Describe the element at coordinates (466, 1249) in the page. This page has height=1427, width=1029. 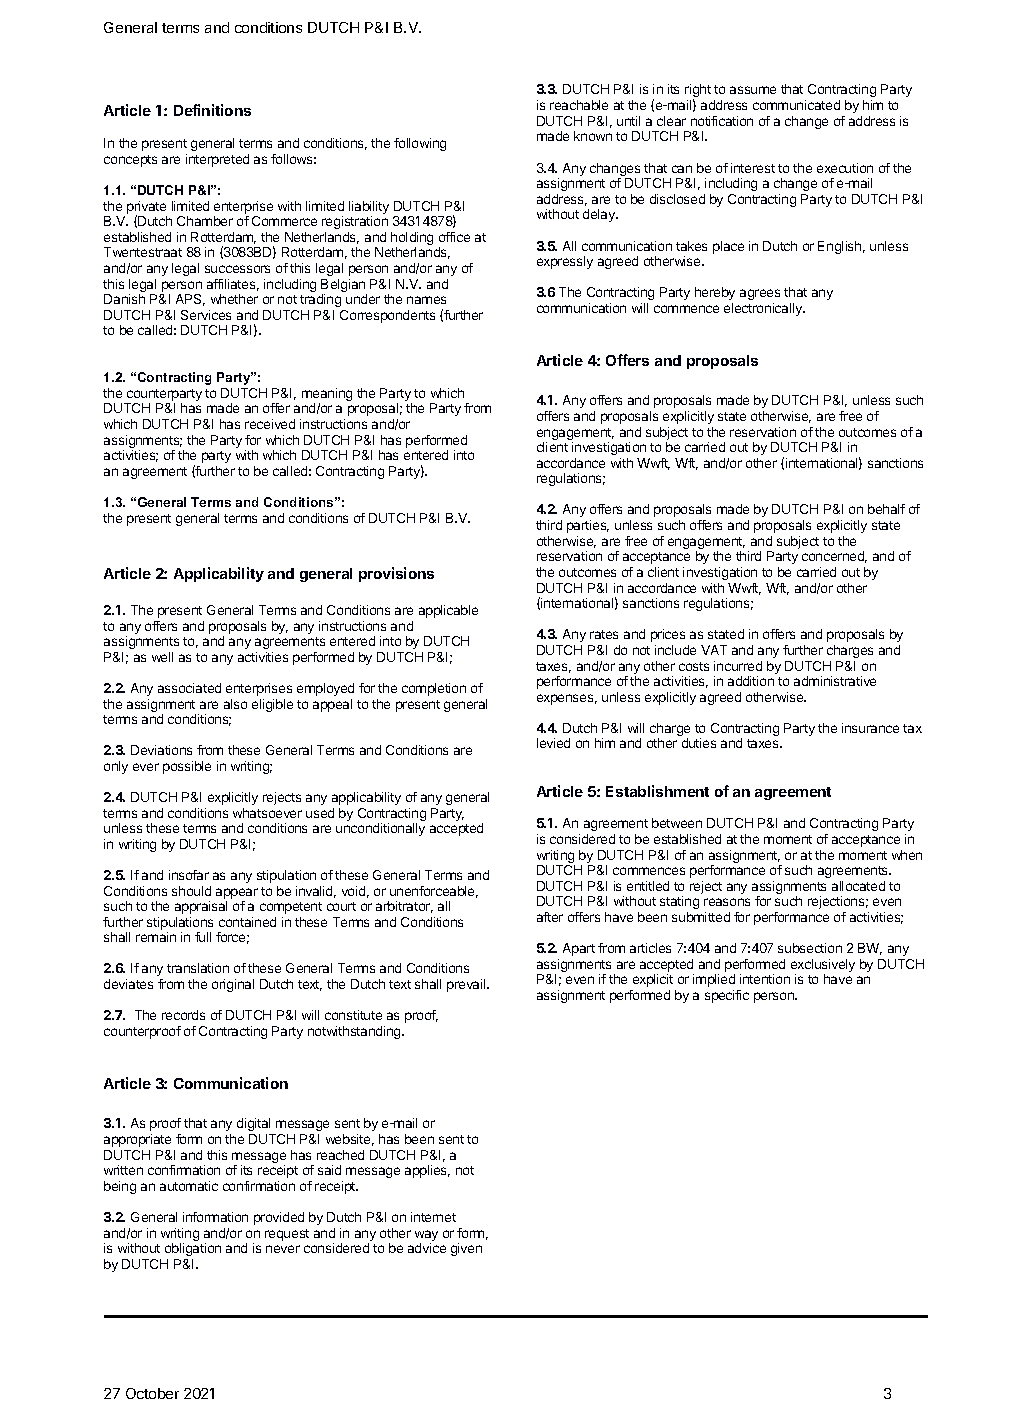
I see `given` at that location.
